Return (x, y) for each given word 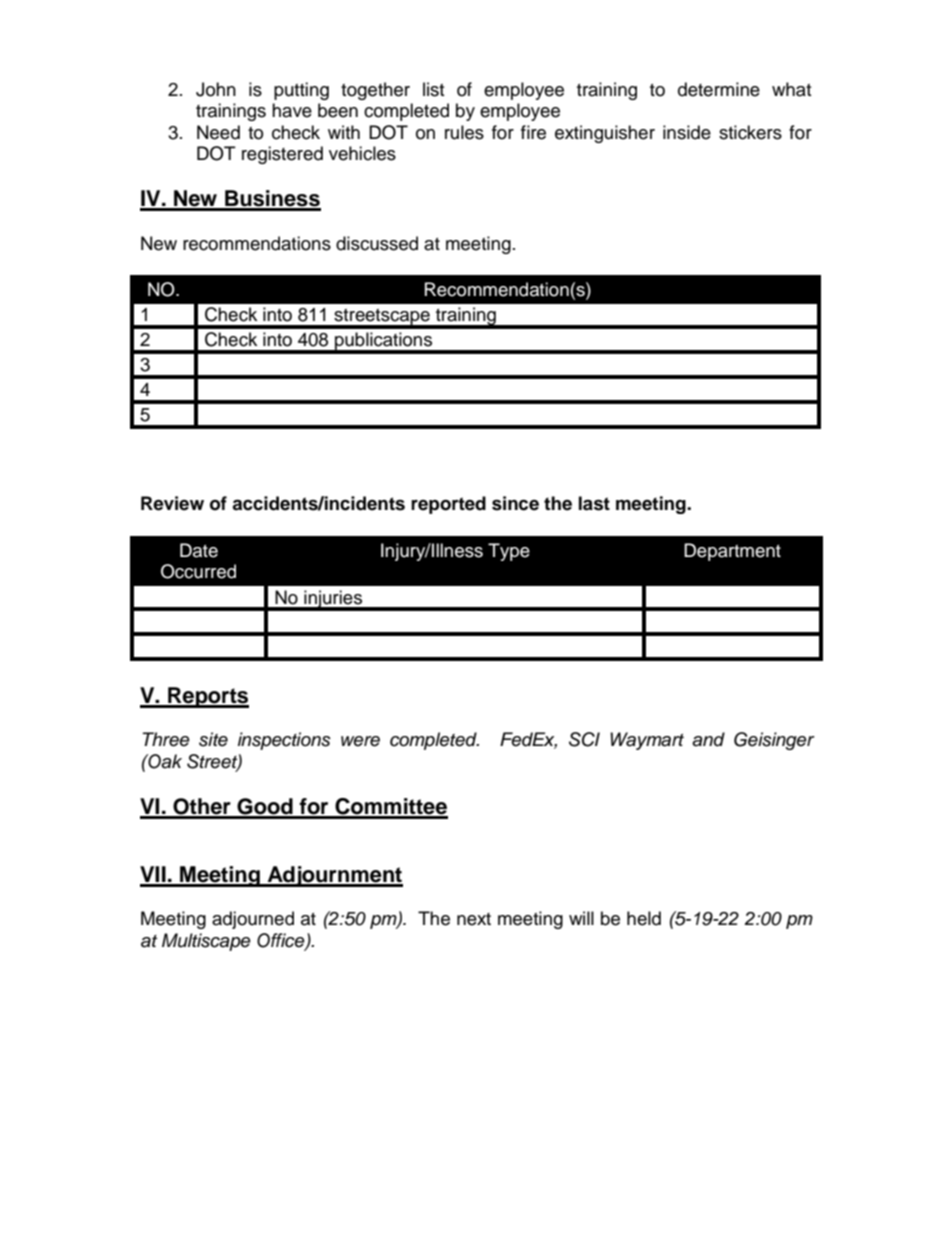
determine (719, 89)
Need (218, 132)
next (474, 919)
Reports (207, 697)
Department (732, 552)
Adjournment (334, 876)
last (594, 503)
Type (509, 552)
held (644, 918)
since (515, 503)
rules (464, 132)
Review (172, 503)
